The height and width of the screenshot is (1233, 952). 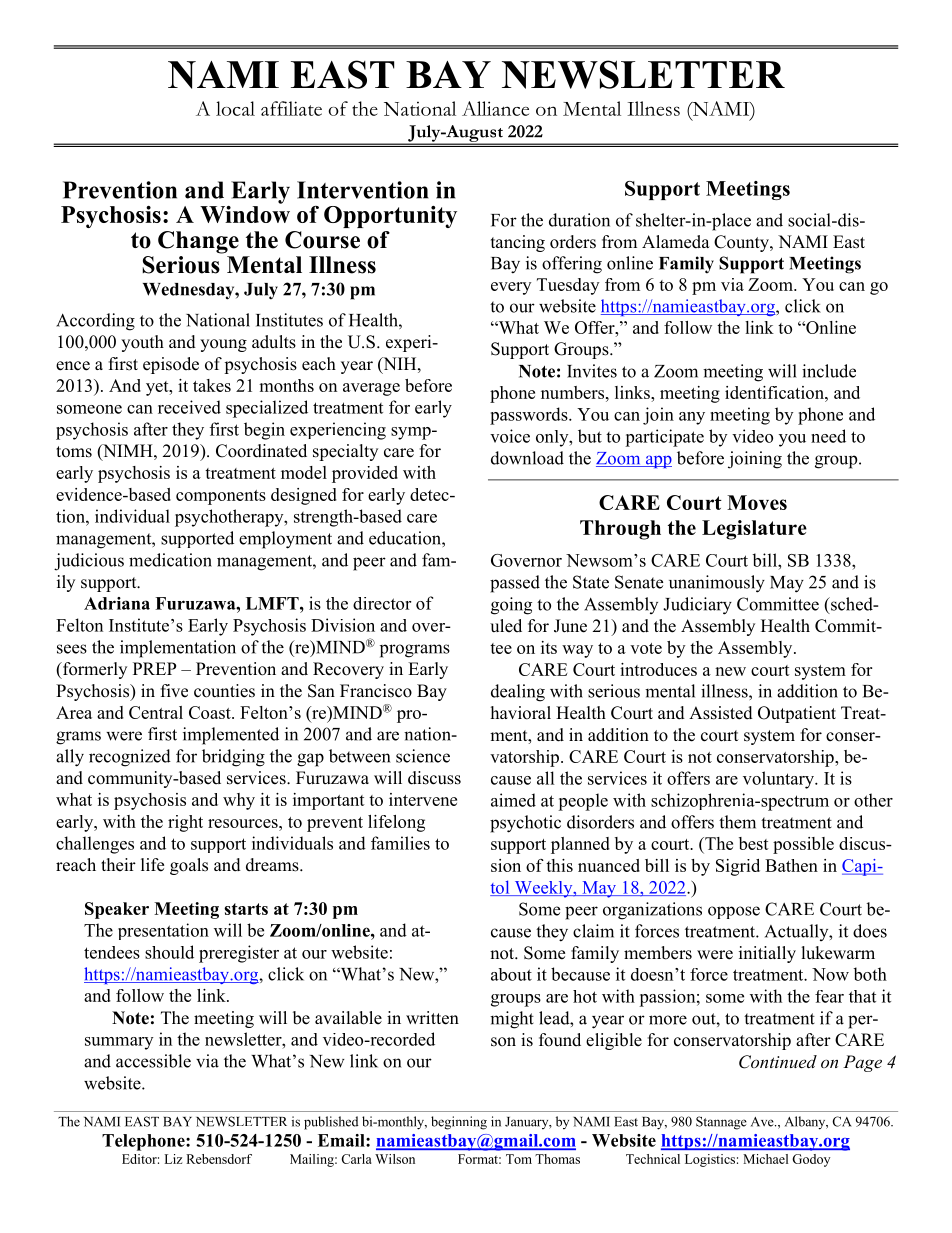 I want to click on download, so click(x=527, y=458).
